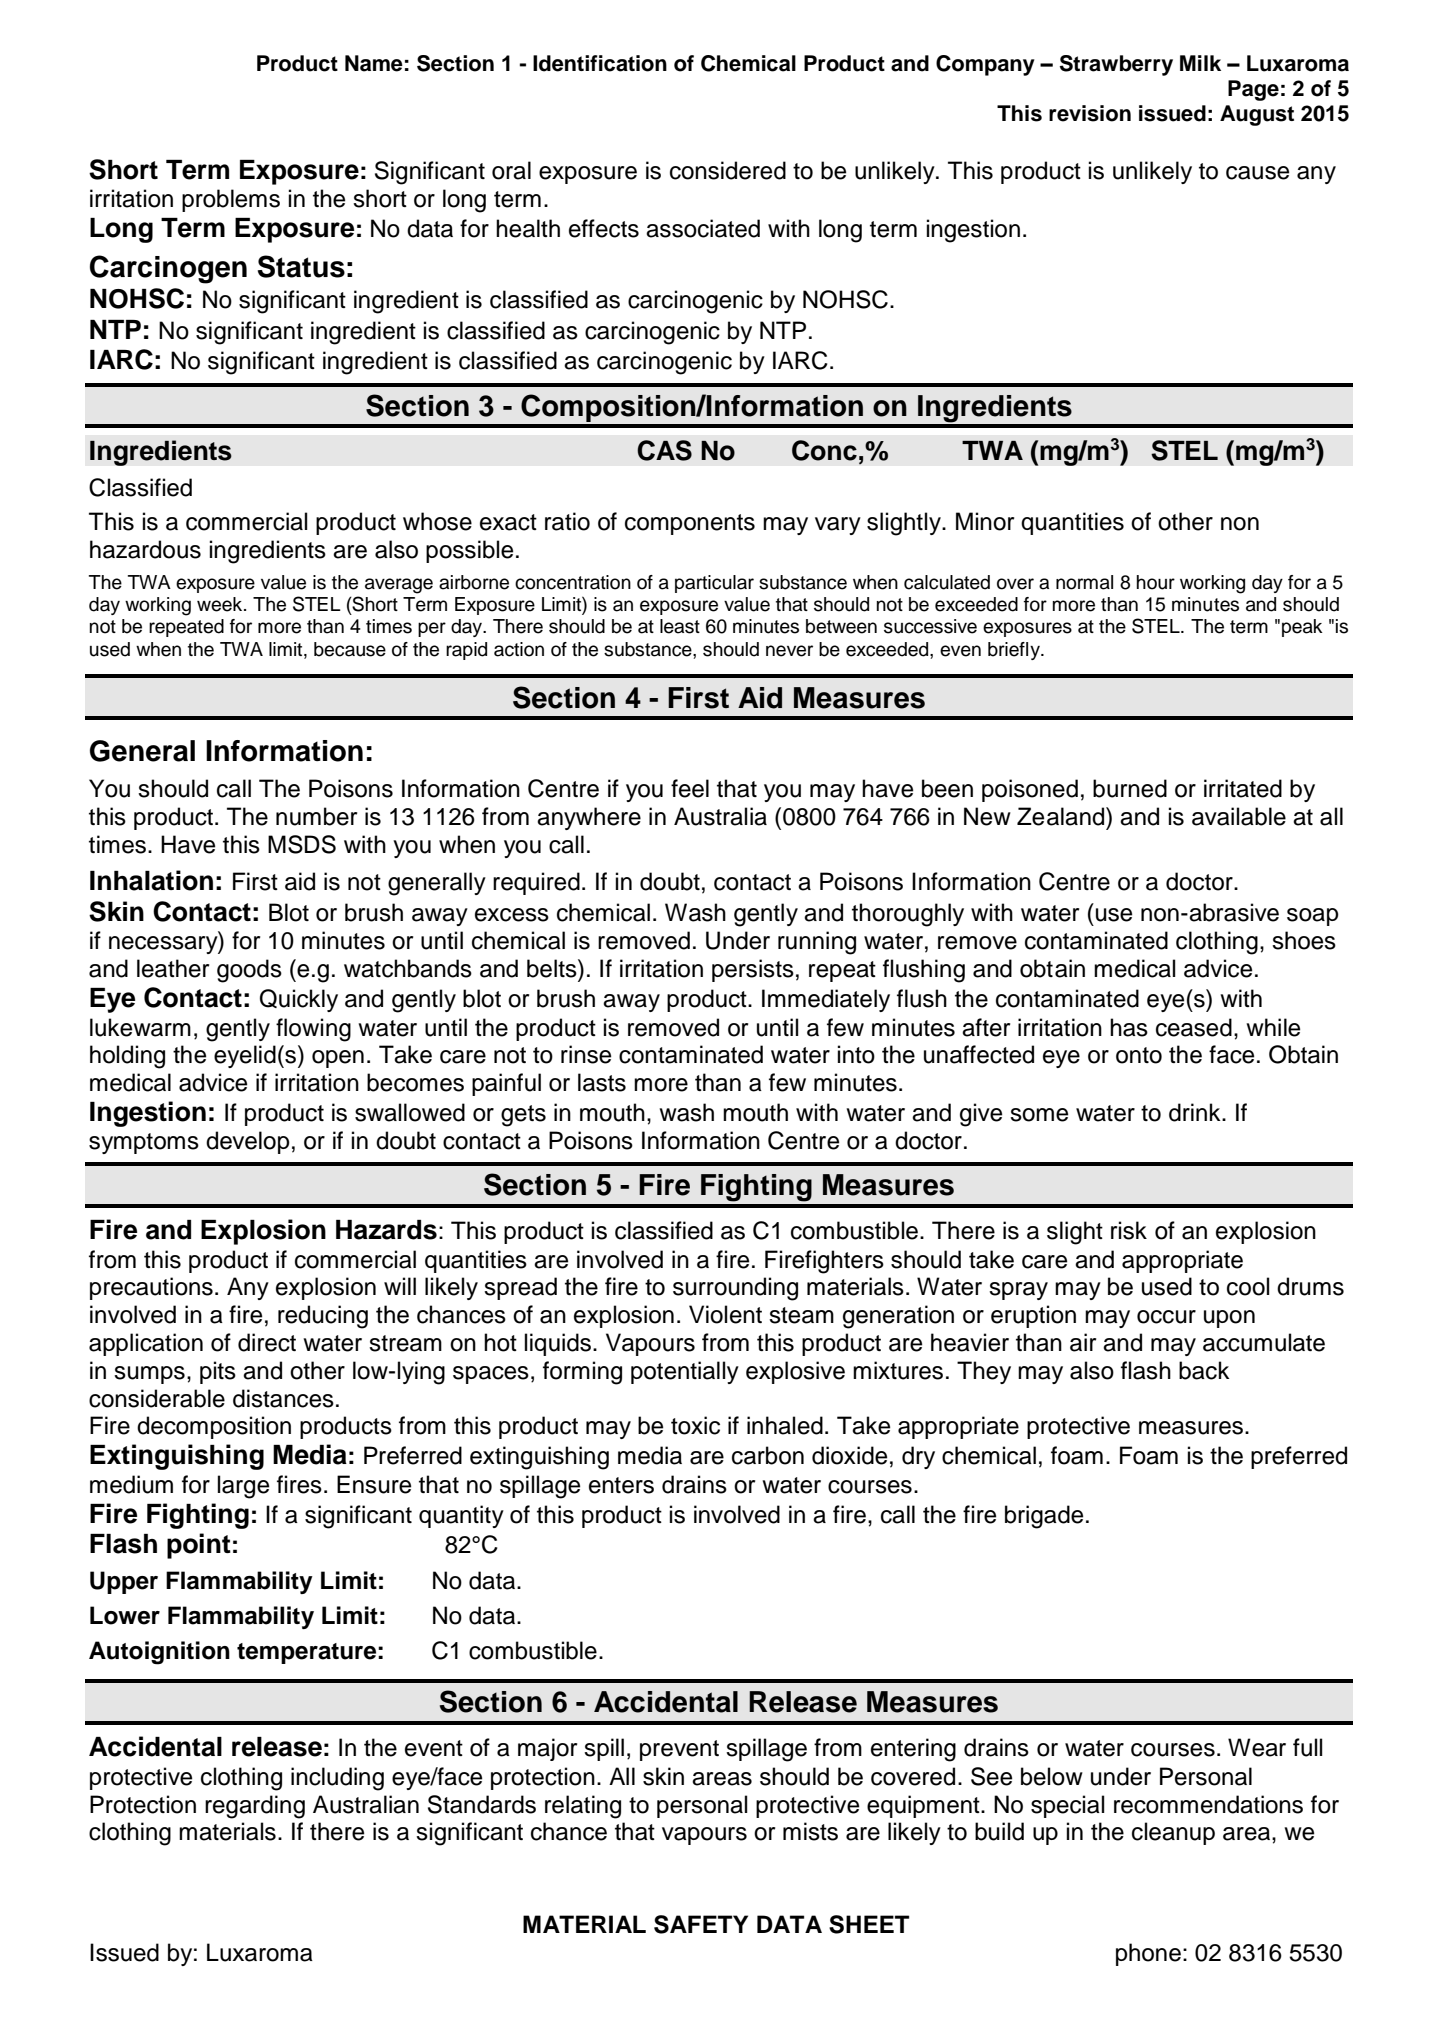  Describe the element at coordinates (701, 1924) in the document. I see `SAFETY` at that location.
